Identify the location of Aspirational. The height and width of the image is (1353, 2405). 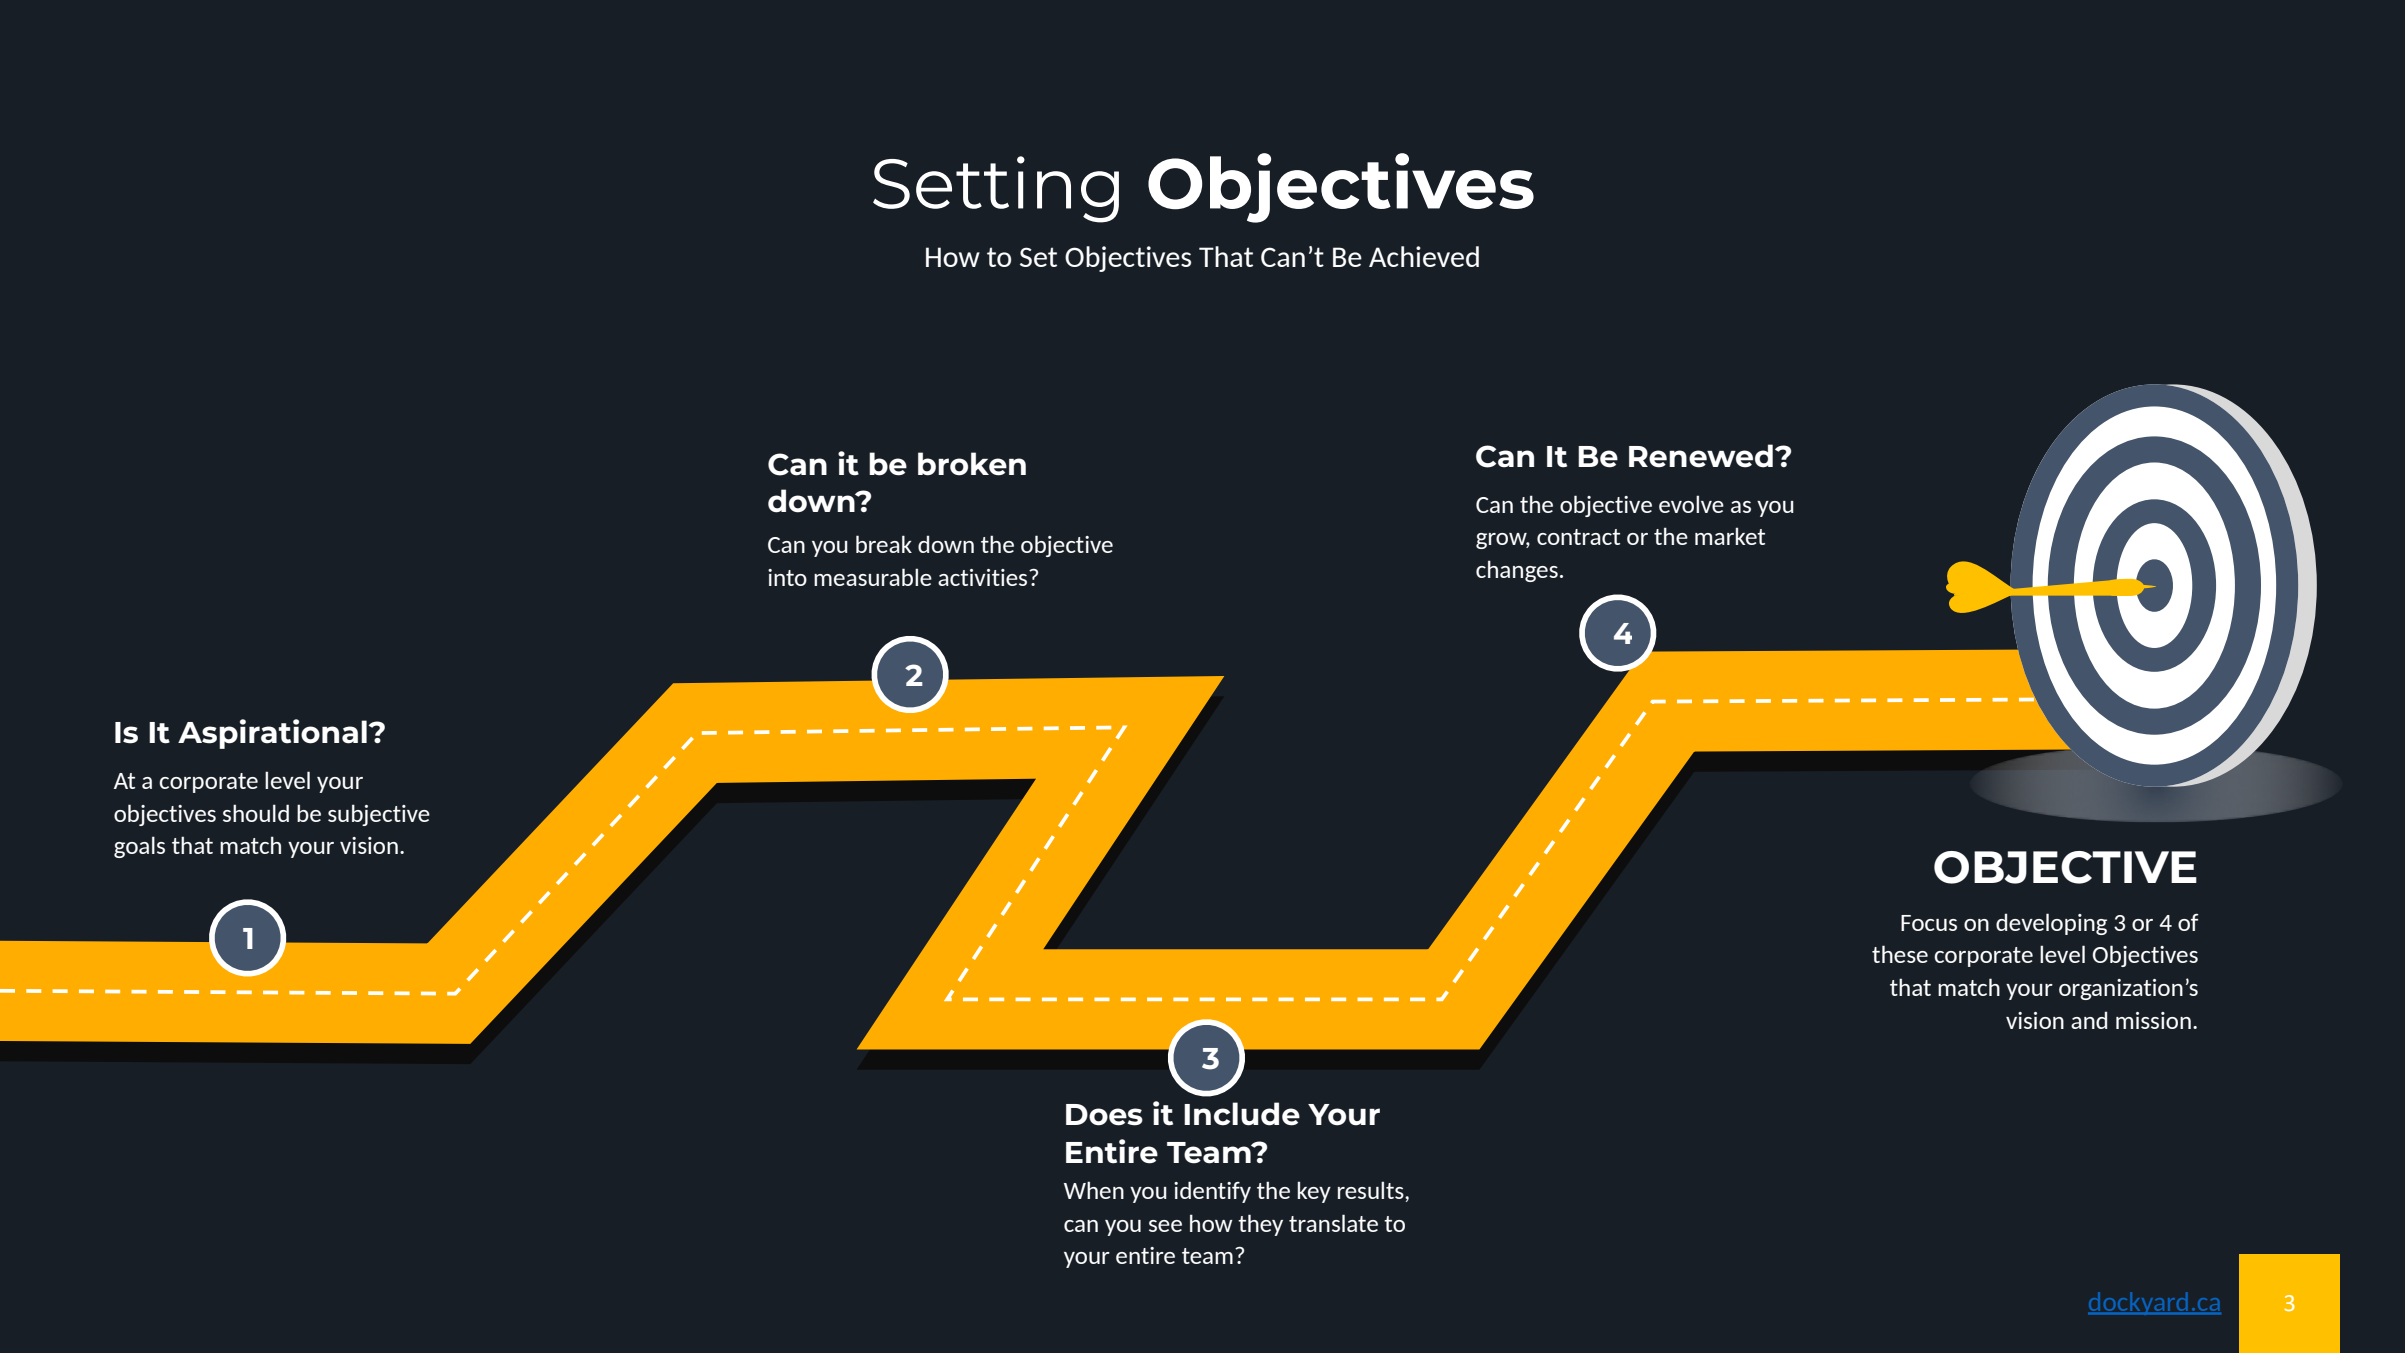
(273, 734).
